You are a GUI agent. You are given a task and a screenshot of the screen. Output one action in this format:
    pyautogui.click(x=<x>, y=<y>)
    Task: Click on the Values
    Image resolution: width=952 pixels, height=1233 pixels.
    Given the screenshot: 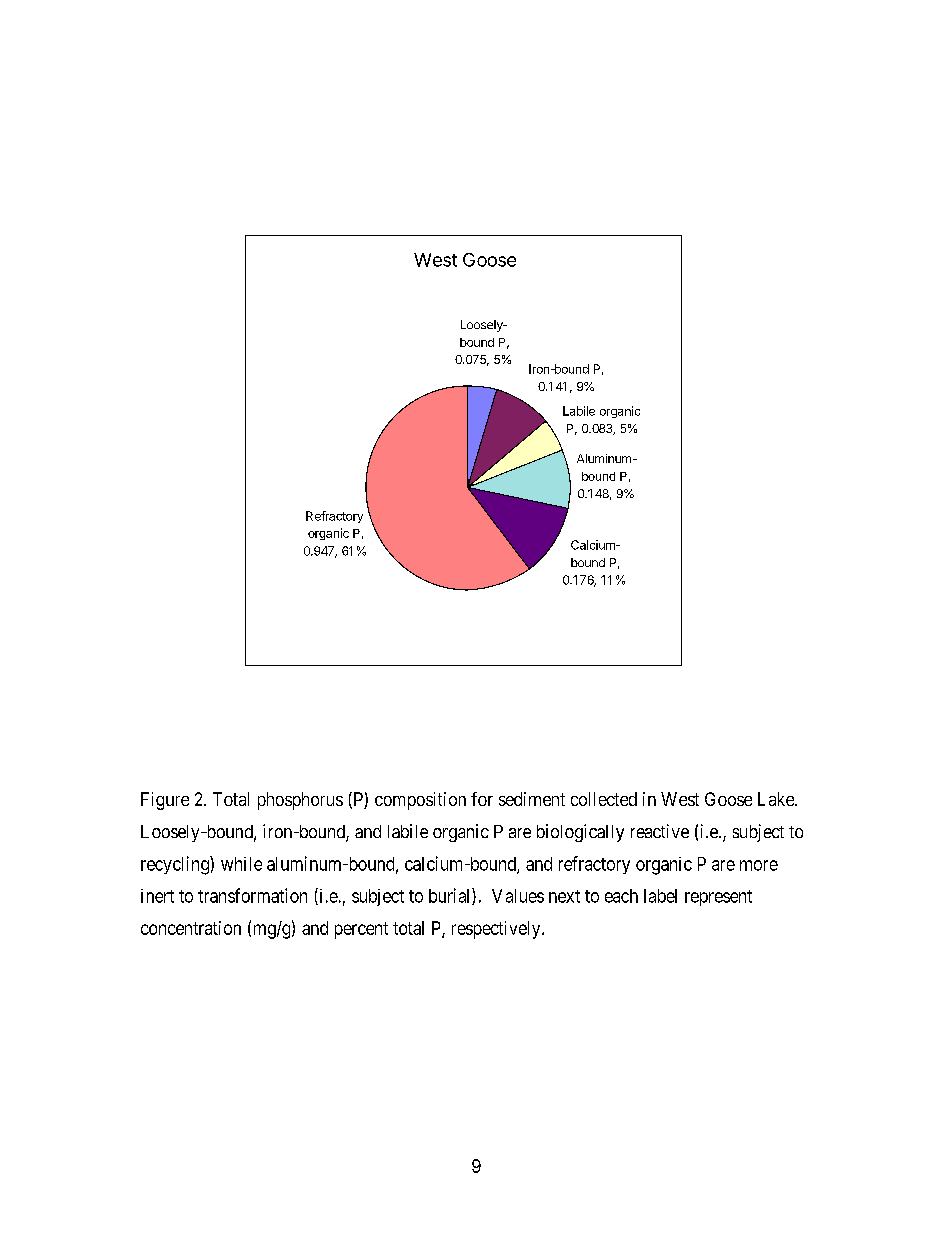 What is the action you would take?
    pyautogui.click(x=518, y=896)
